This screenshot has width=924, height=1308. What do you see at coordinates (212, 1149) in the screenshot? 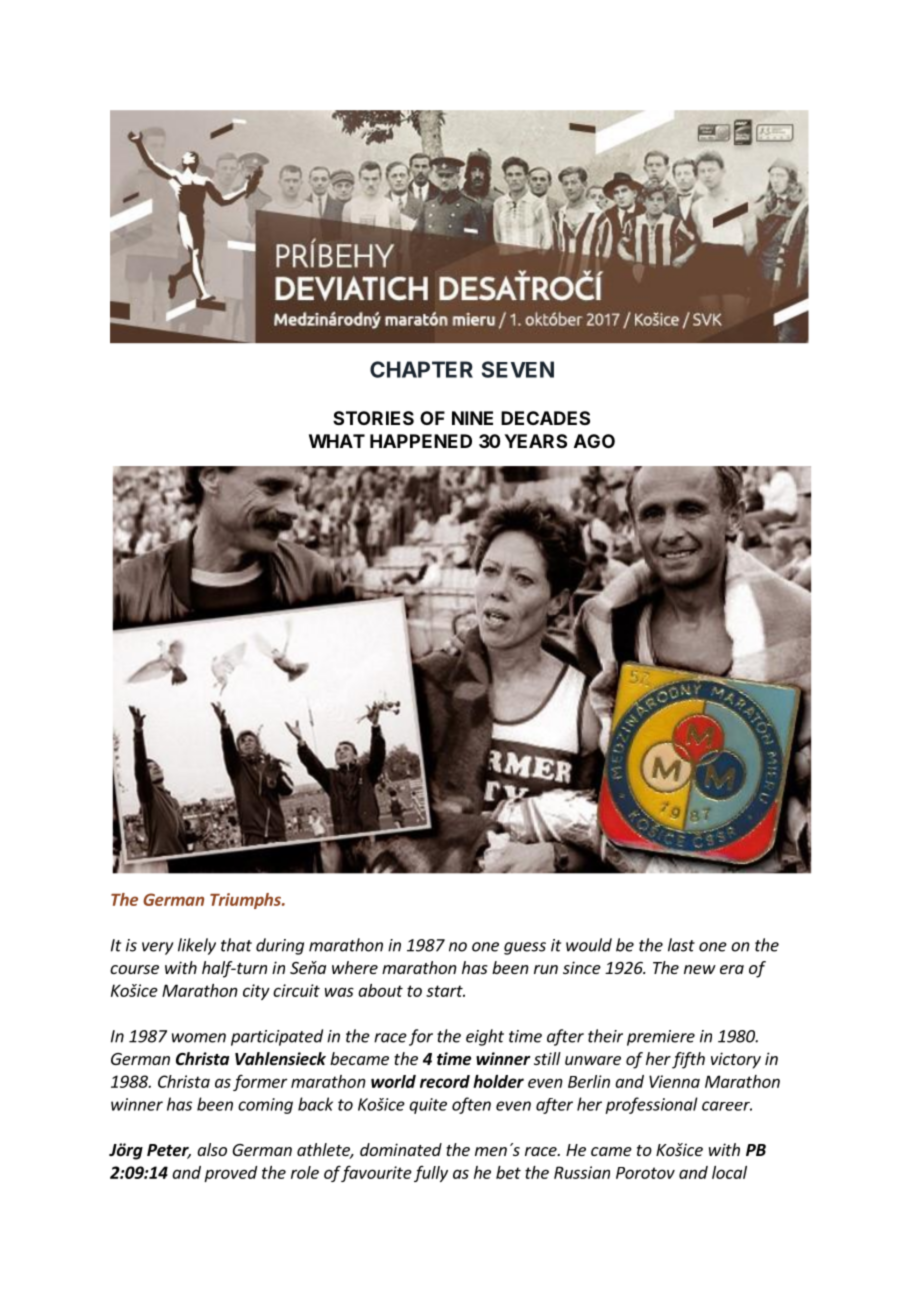
I see `also` at bounding box center [212, 1149].
